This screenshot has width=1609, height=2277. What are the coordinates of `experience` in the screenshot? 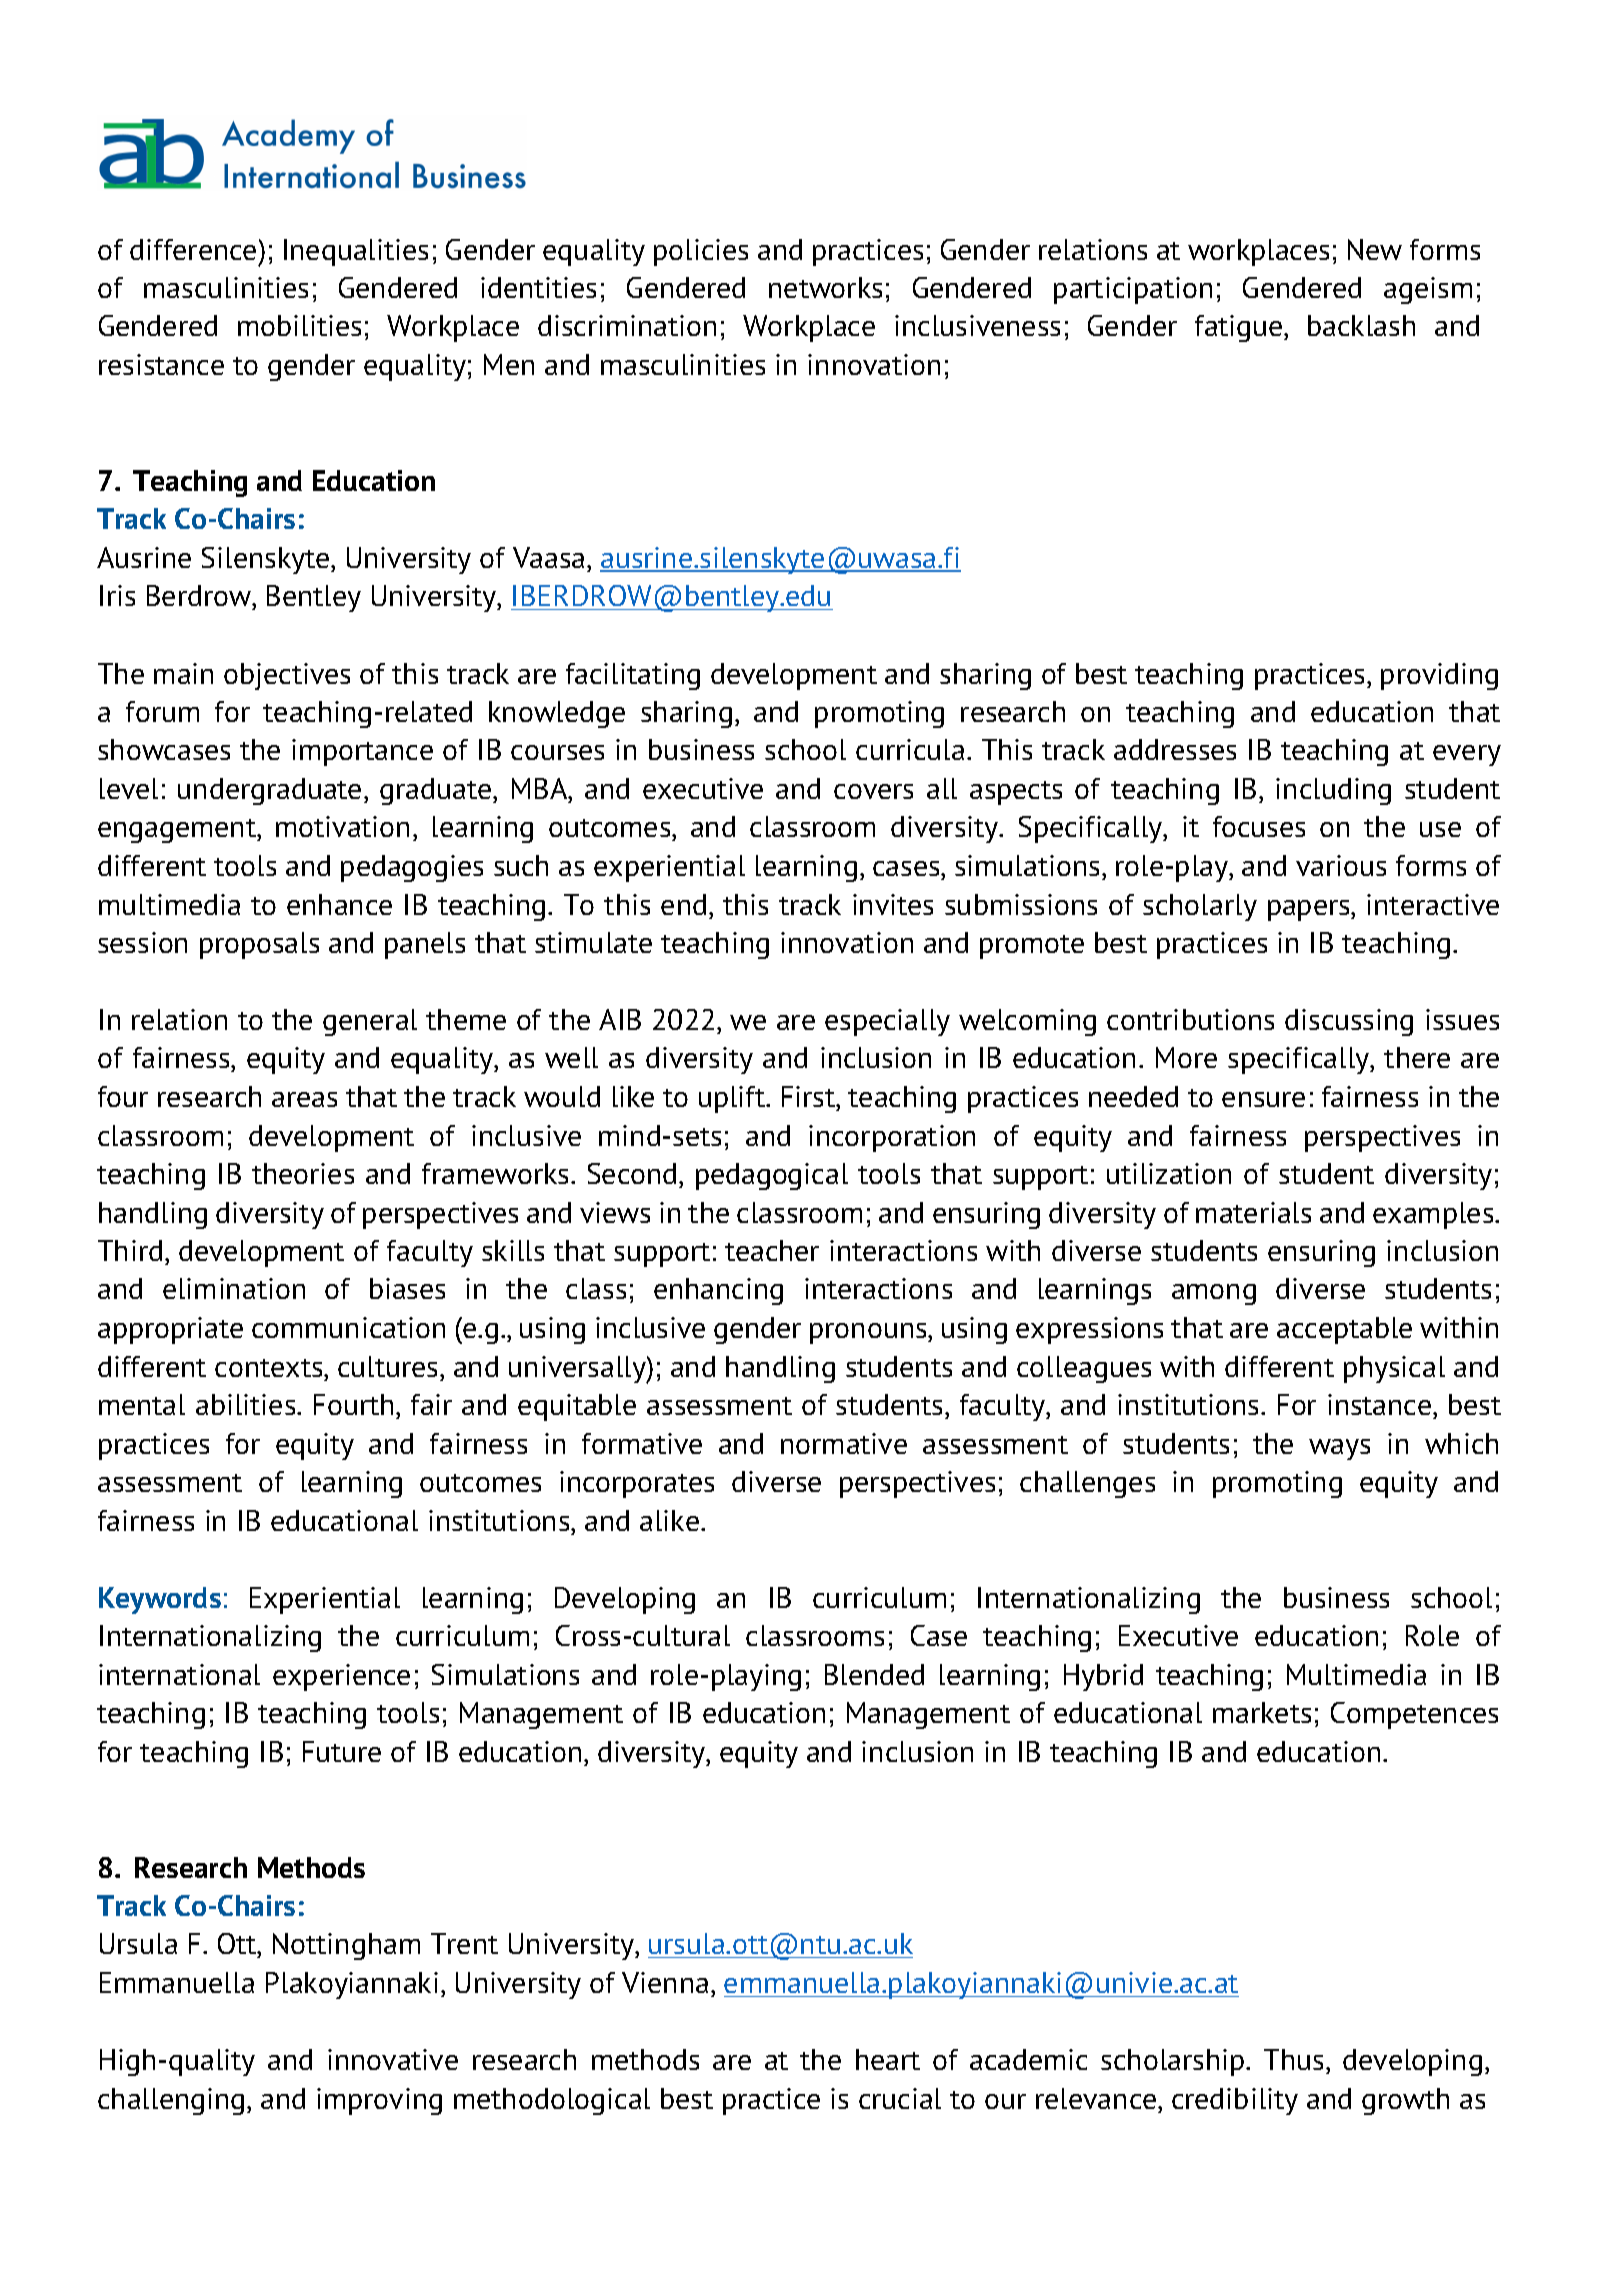 It's located at (341, 1677).
